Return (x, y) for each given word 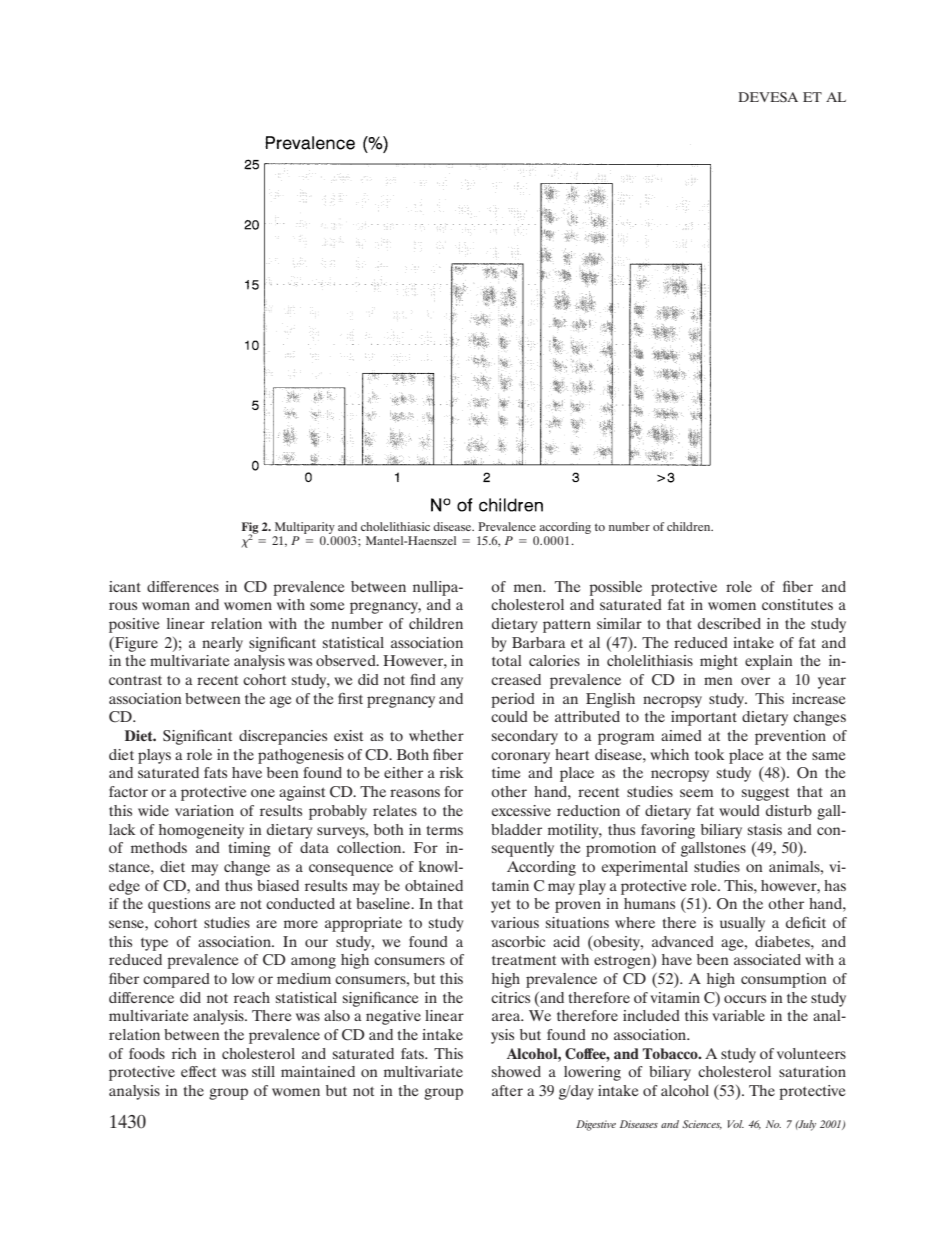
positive (134, 625)
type (154, 944)
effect (198, 1071)
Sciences (702, 1124)
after (507, 1090)
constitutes (797, 604)
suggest (765, 794)
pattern (567, 626)
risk (451, 772)
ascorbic (518, 941)
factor (128, 791)
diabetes (783, 941)
